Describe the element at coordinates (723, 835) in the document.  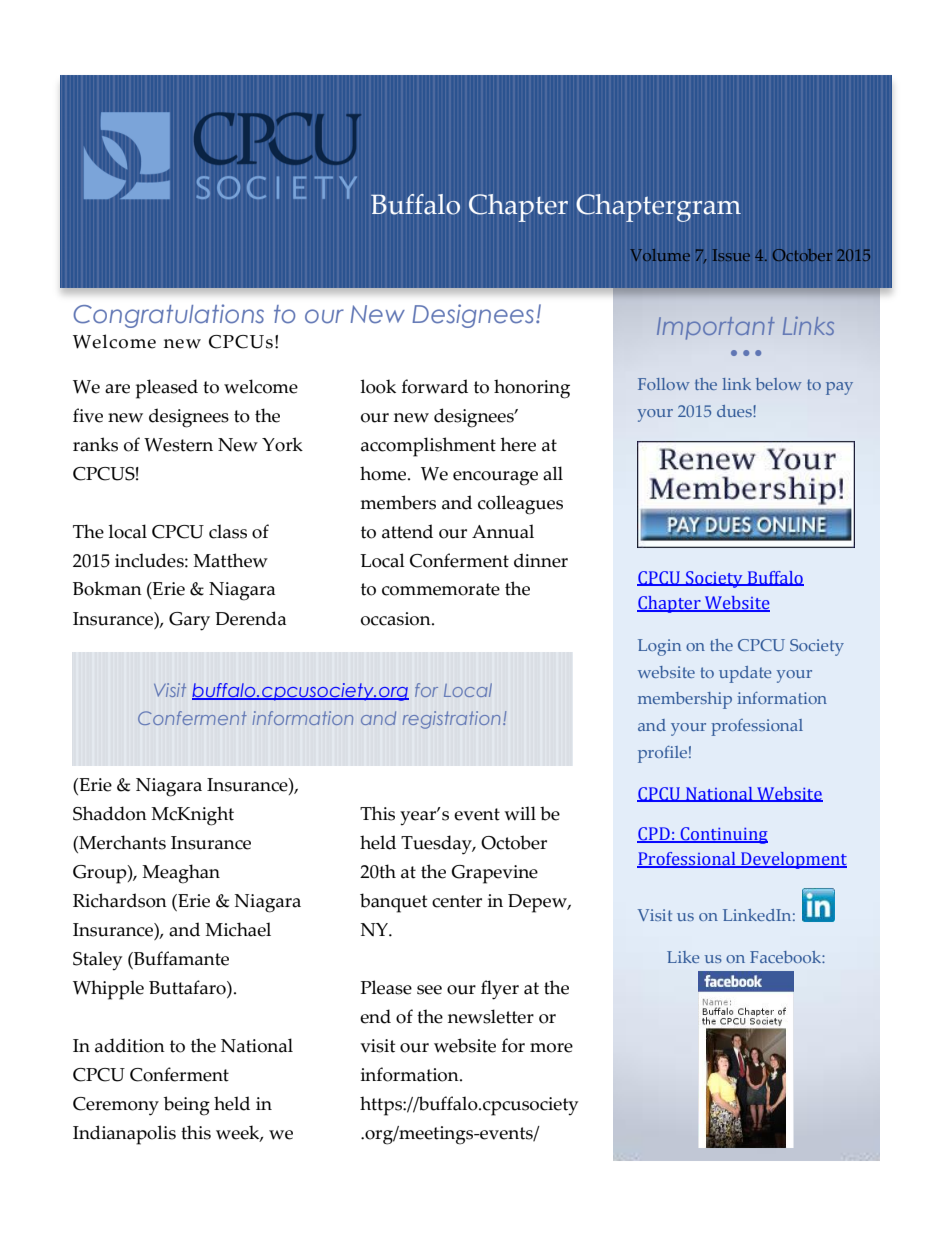
I see `Continuing` at that location.
